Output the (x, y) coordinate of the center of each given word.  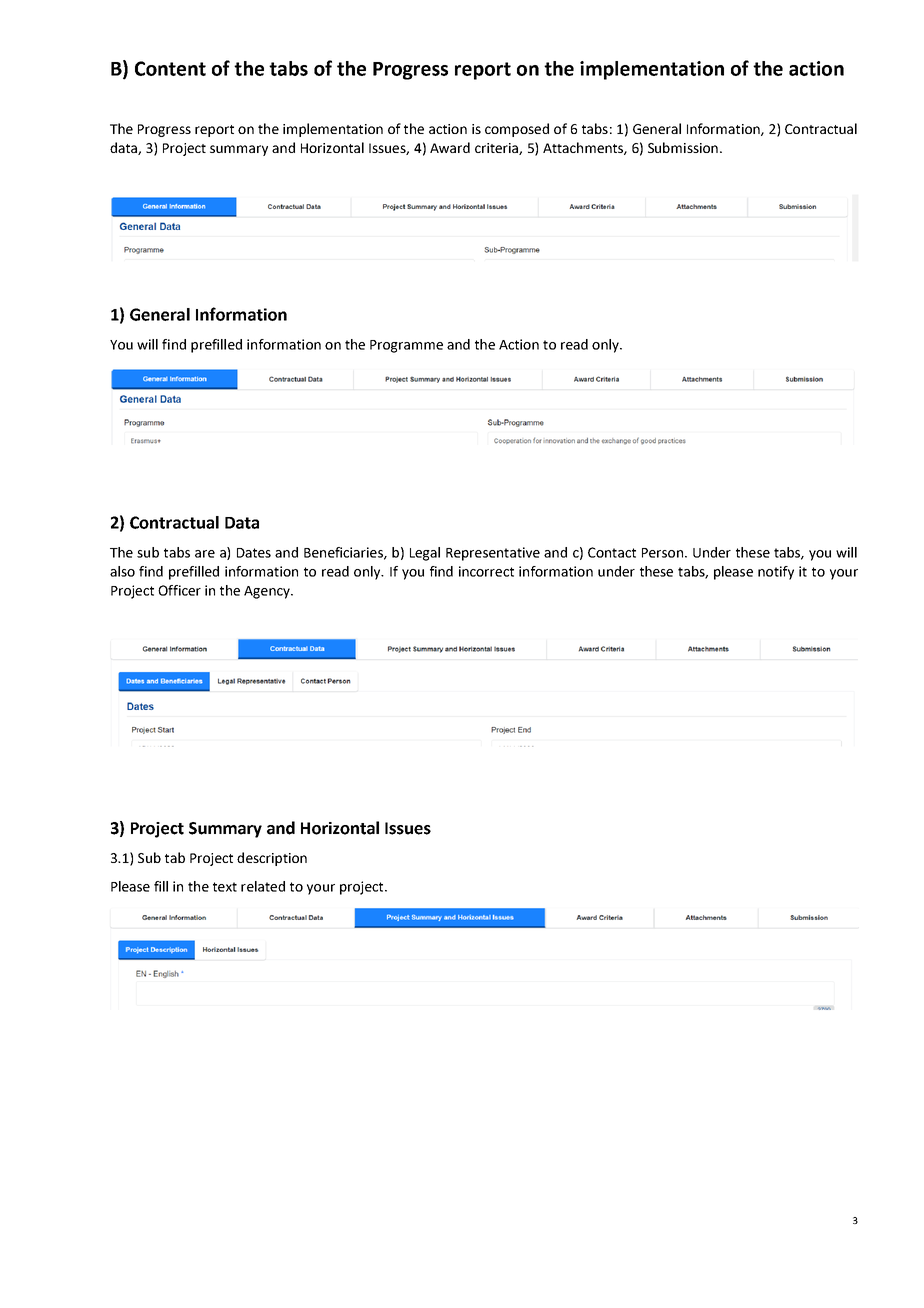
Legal (425, 554)
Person (662, 553)
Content (170, 68)
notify (776, 573)
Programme (406, 346)
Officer (179, 590)
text (225, 887)
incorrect (486, 571)
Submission (683, 147)
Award (450, 147)
